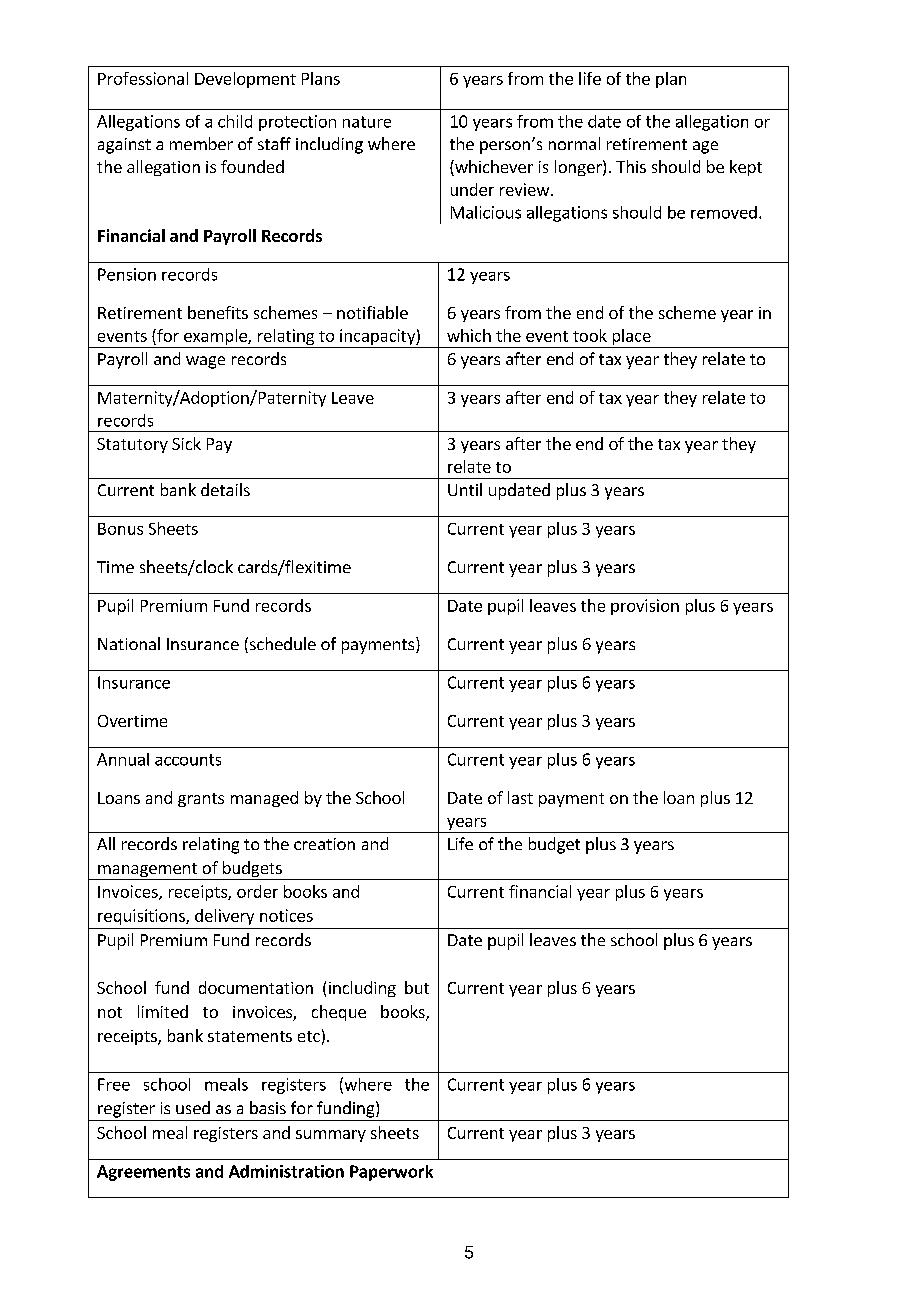 Image resolution: width=924 pixels, height=1308 pixels. What do you see at coordinates (367, 122) in the screenshot?
I see `nature` at bounding box center [367, 122].
